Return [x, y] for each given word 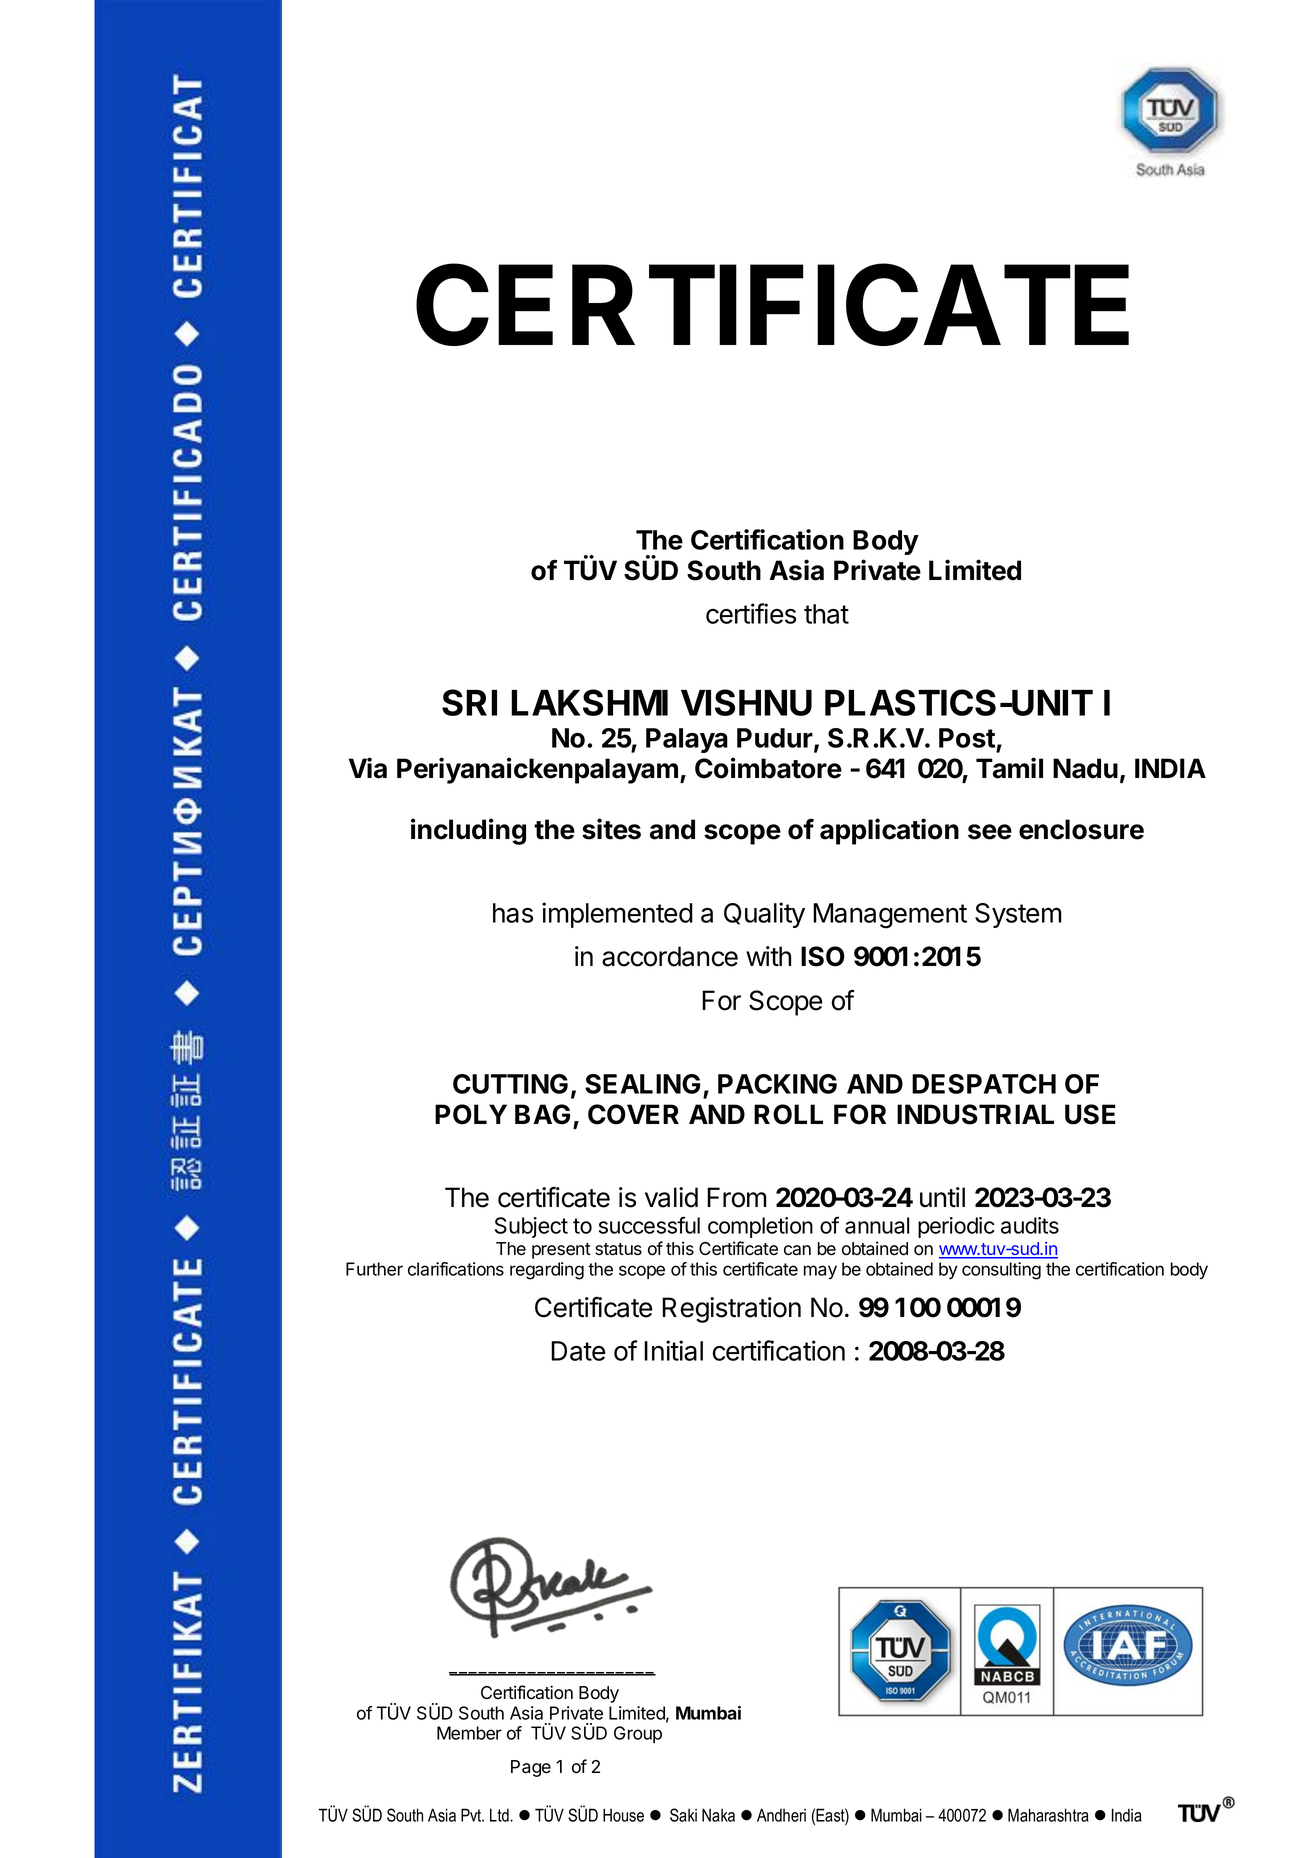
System [1018, 915]
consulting [1001, 1271]
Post [967, 738]
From [737, 1197]
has [513, 913]
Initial [673, 1350]
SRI [469, 702]
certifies [751, 613]
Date [578, 1351]
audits [1030, 1225]
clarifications [456, 1269]
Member [469, 1733]
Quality [764, 915]
